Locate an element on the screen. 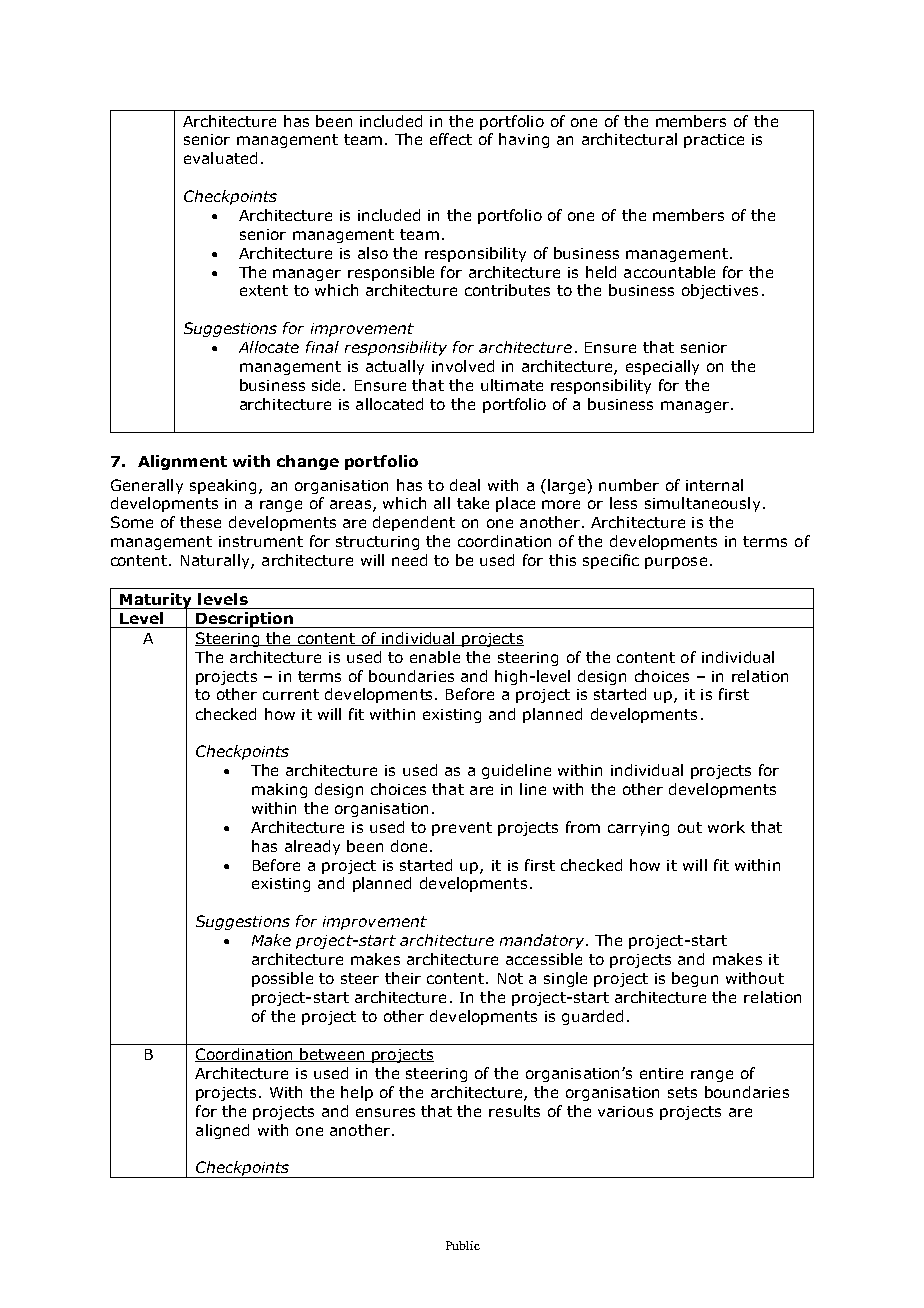 This screenshot has height=1308, width=924. current is located at coordinates (291, 694).
